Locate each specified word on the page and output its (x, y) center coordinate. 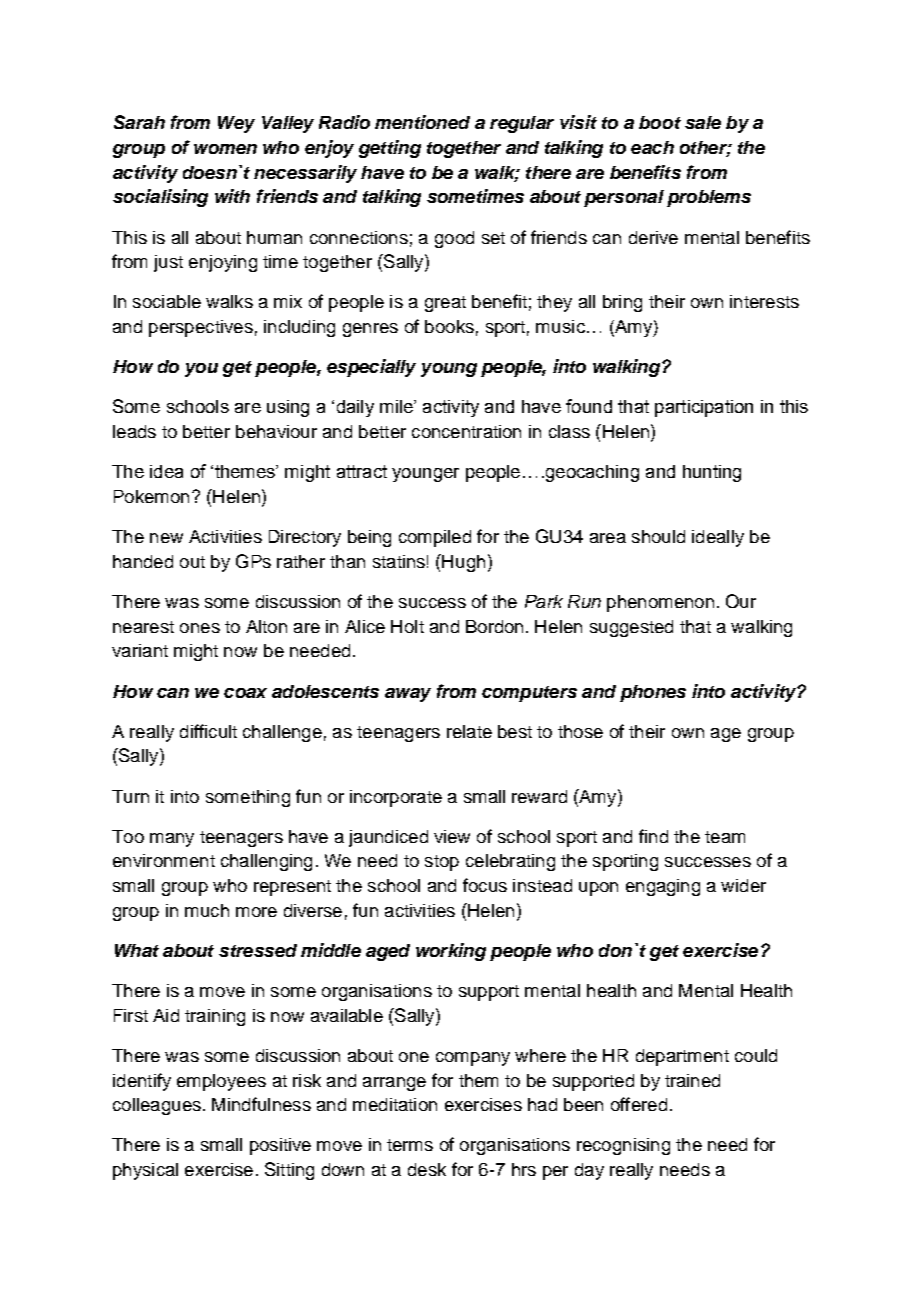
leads (134, 431)
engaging (663, 887)
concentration (466, 431)
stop (442, 863)
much (207, 910)
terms (410, 1145)
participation (704, 408)
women (225, 149)
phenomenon (660, 603)
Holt (407, 626)
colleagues (157, 1106)
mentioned (422, 122)
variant (140, 650)
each (652, 147)
